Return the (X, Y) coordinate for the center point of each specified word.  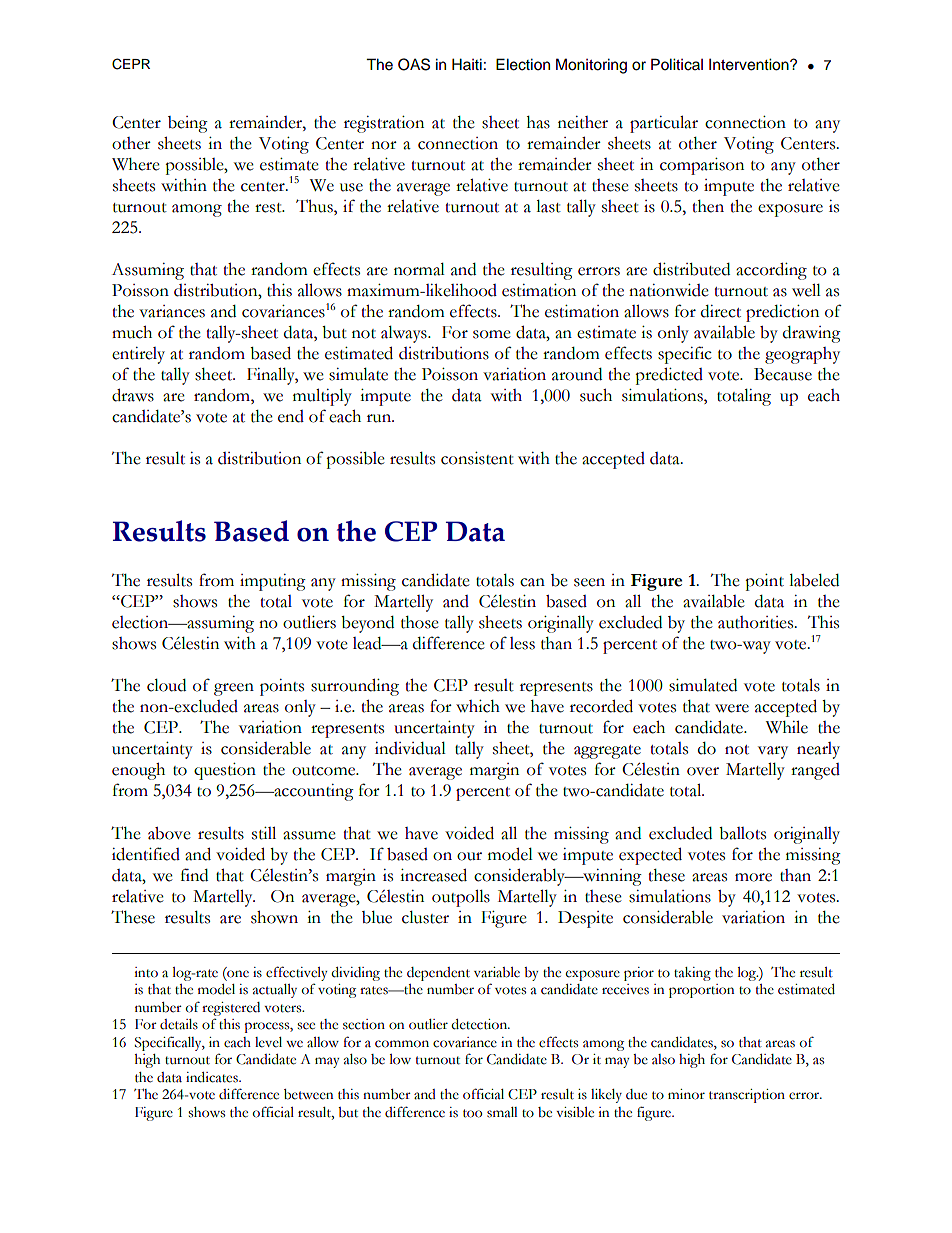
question (225, 771)
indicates (213, 1077)
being (188, 124)
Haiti (467, 64)
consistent (477, 458)
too (472, 1113)
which (478, 706)
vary (773, 752)
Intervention (750, 64)
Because (783, 374)
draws (133, 395)
